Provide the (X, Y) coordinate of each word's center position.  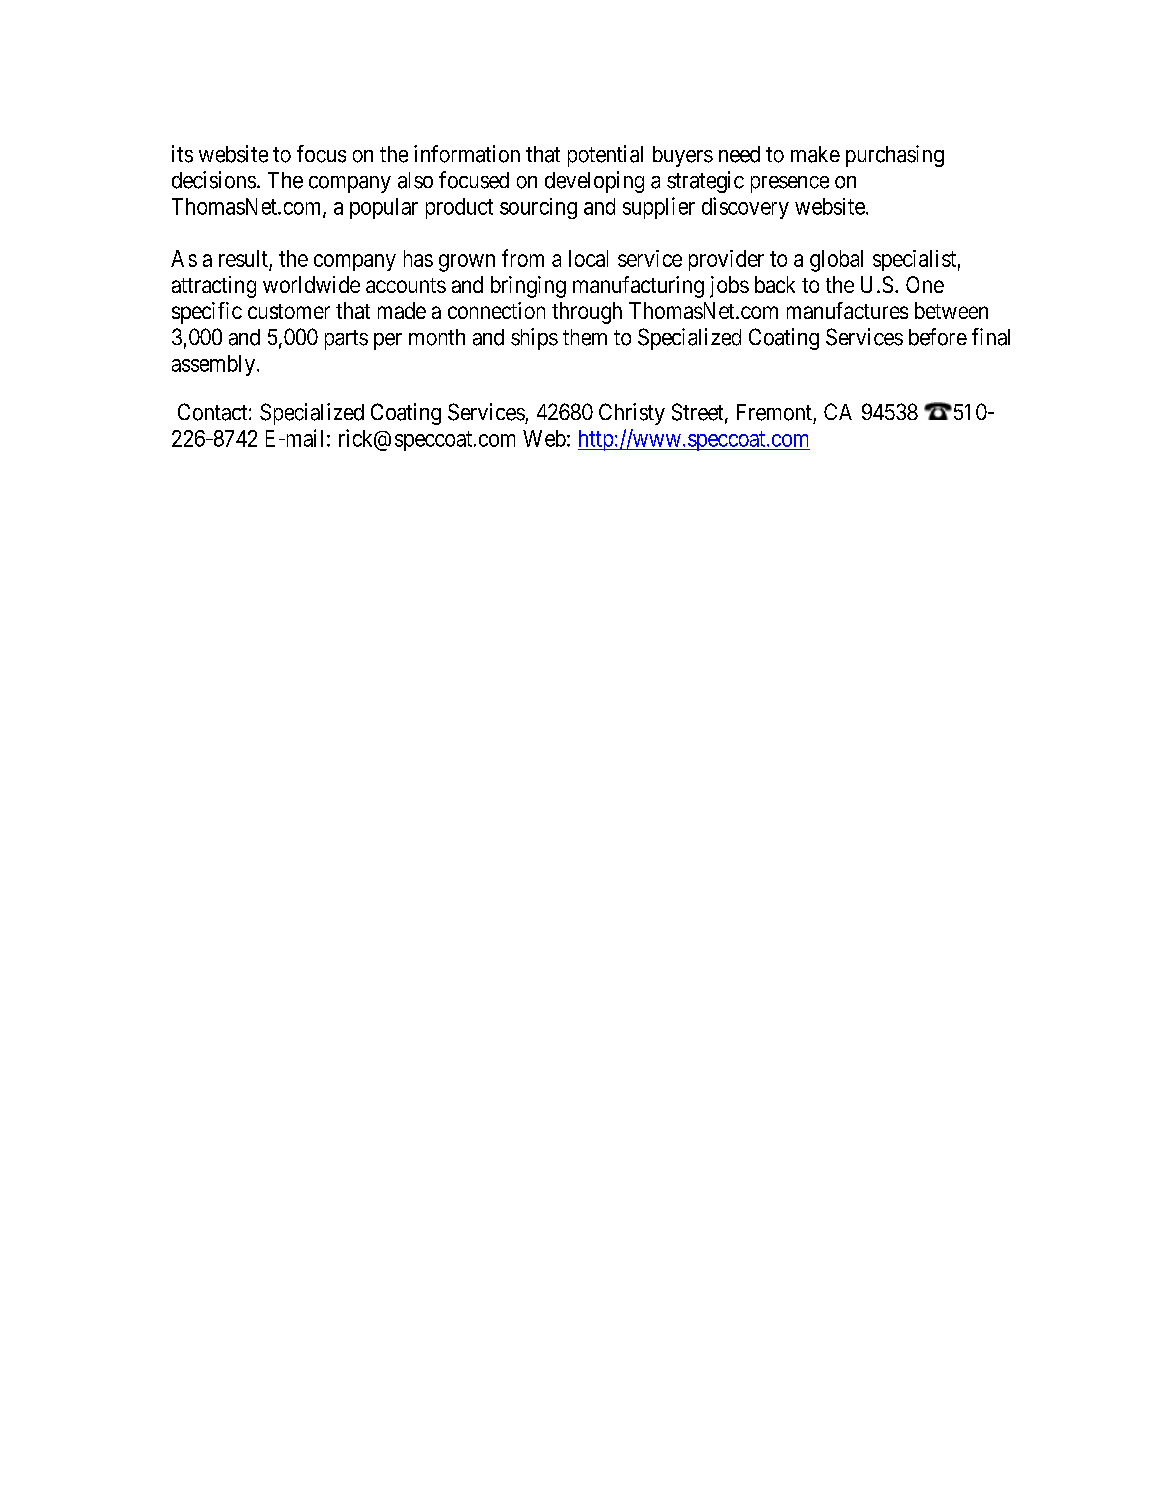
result (243, 258)
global (836, 261)
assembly (215, 365)
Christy (632, 414)
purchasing (895, 156)
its (182, 154)
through (587, 313)
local (588, 258)
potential (605, 156)
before (938, 337)
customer (289, 311)
